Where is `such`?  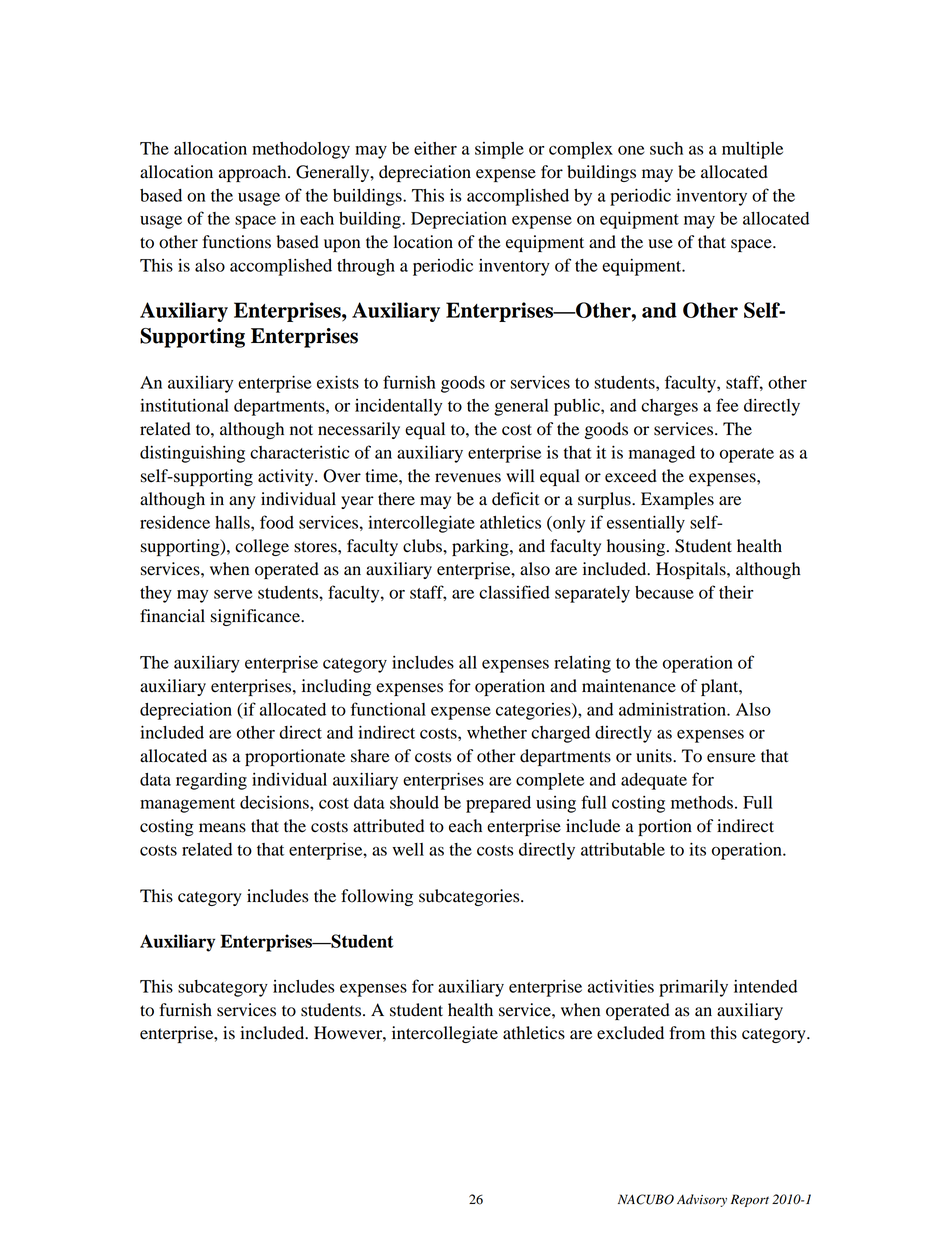
such is located at coordinates (666, 148).
